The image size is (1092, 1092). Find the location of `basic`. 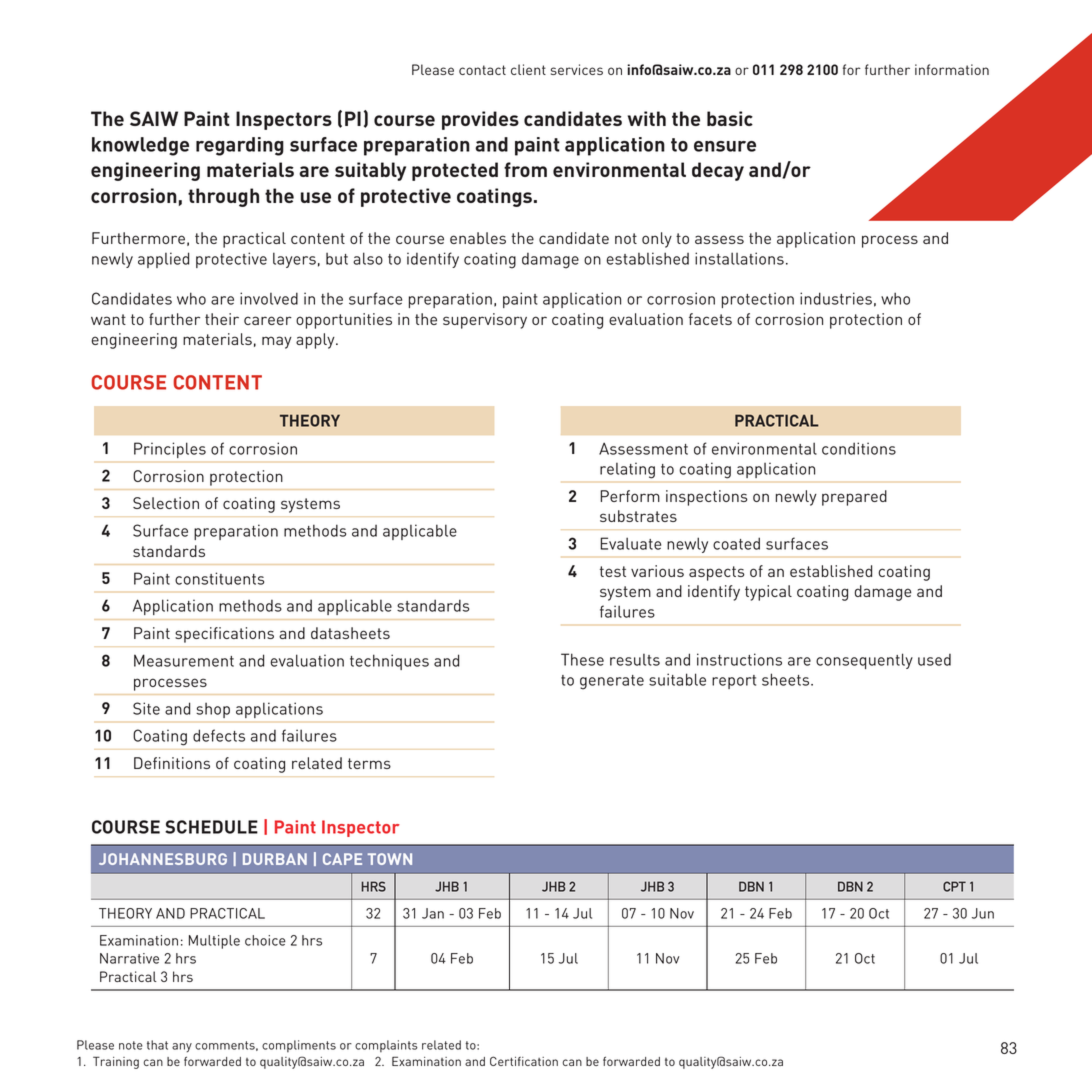

basic is located at coordinates (730, 118).
